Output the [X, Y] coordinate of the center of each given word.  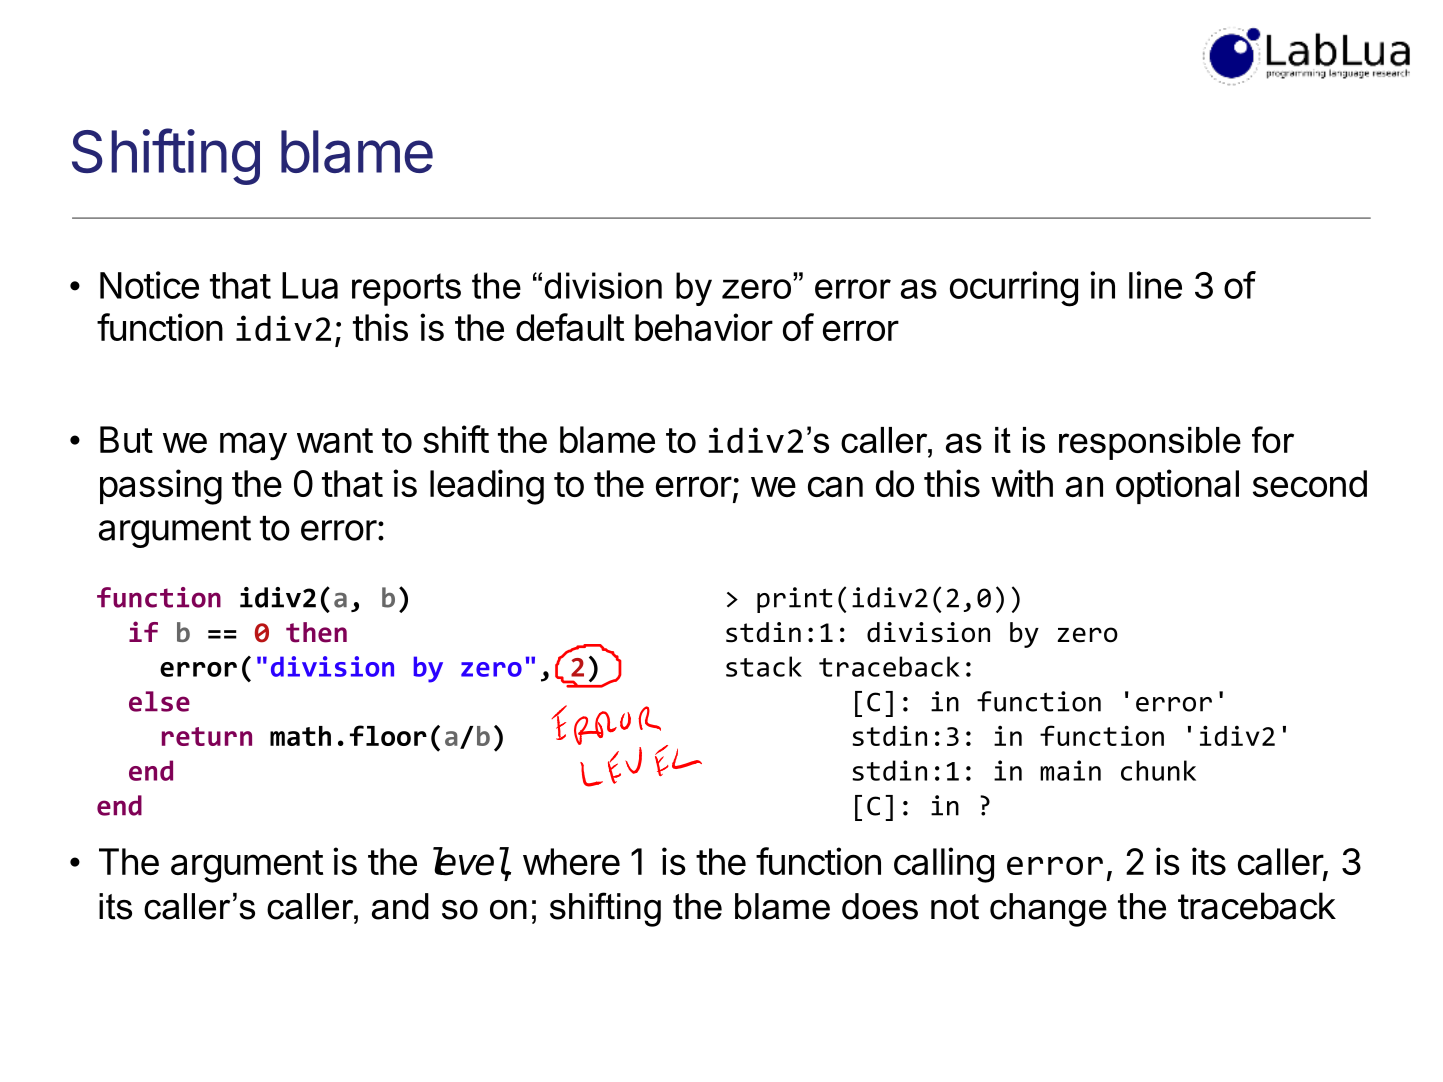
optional [1177, 486]
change [1048, 910]
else [159, 701]
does [880, 906]
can [835, 486]
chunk [1158, 770]
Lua [310, 285]
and [400, 906]
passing [161, 487]
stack [764, 666]
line [1155, 285]
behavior [704, 327]
